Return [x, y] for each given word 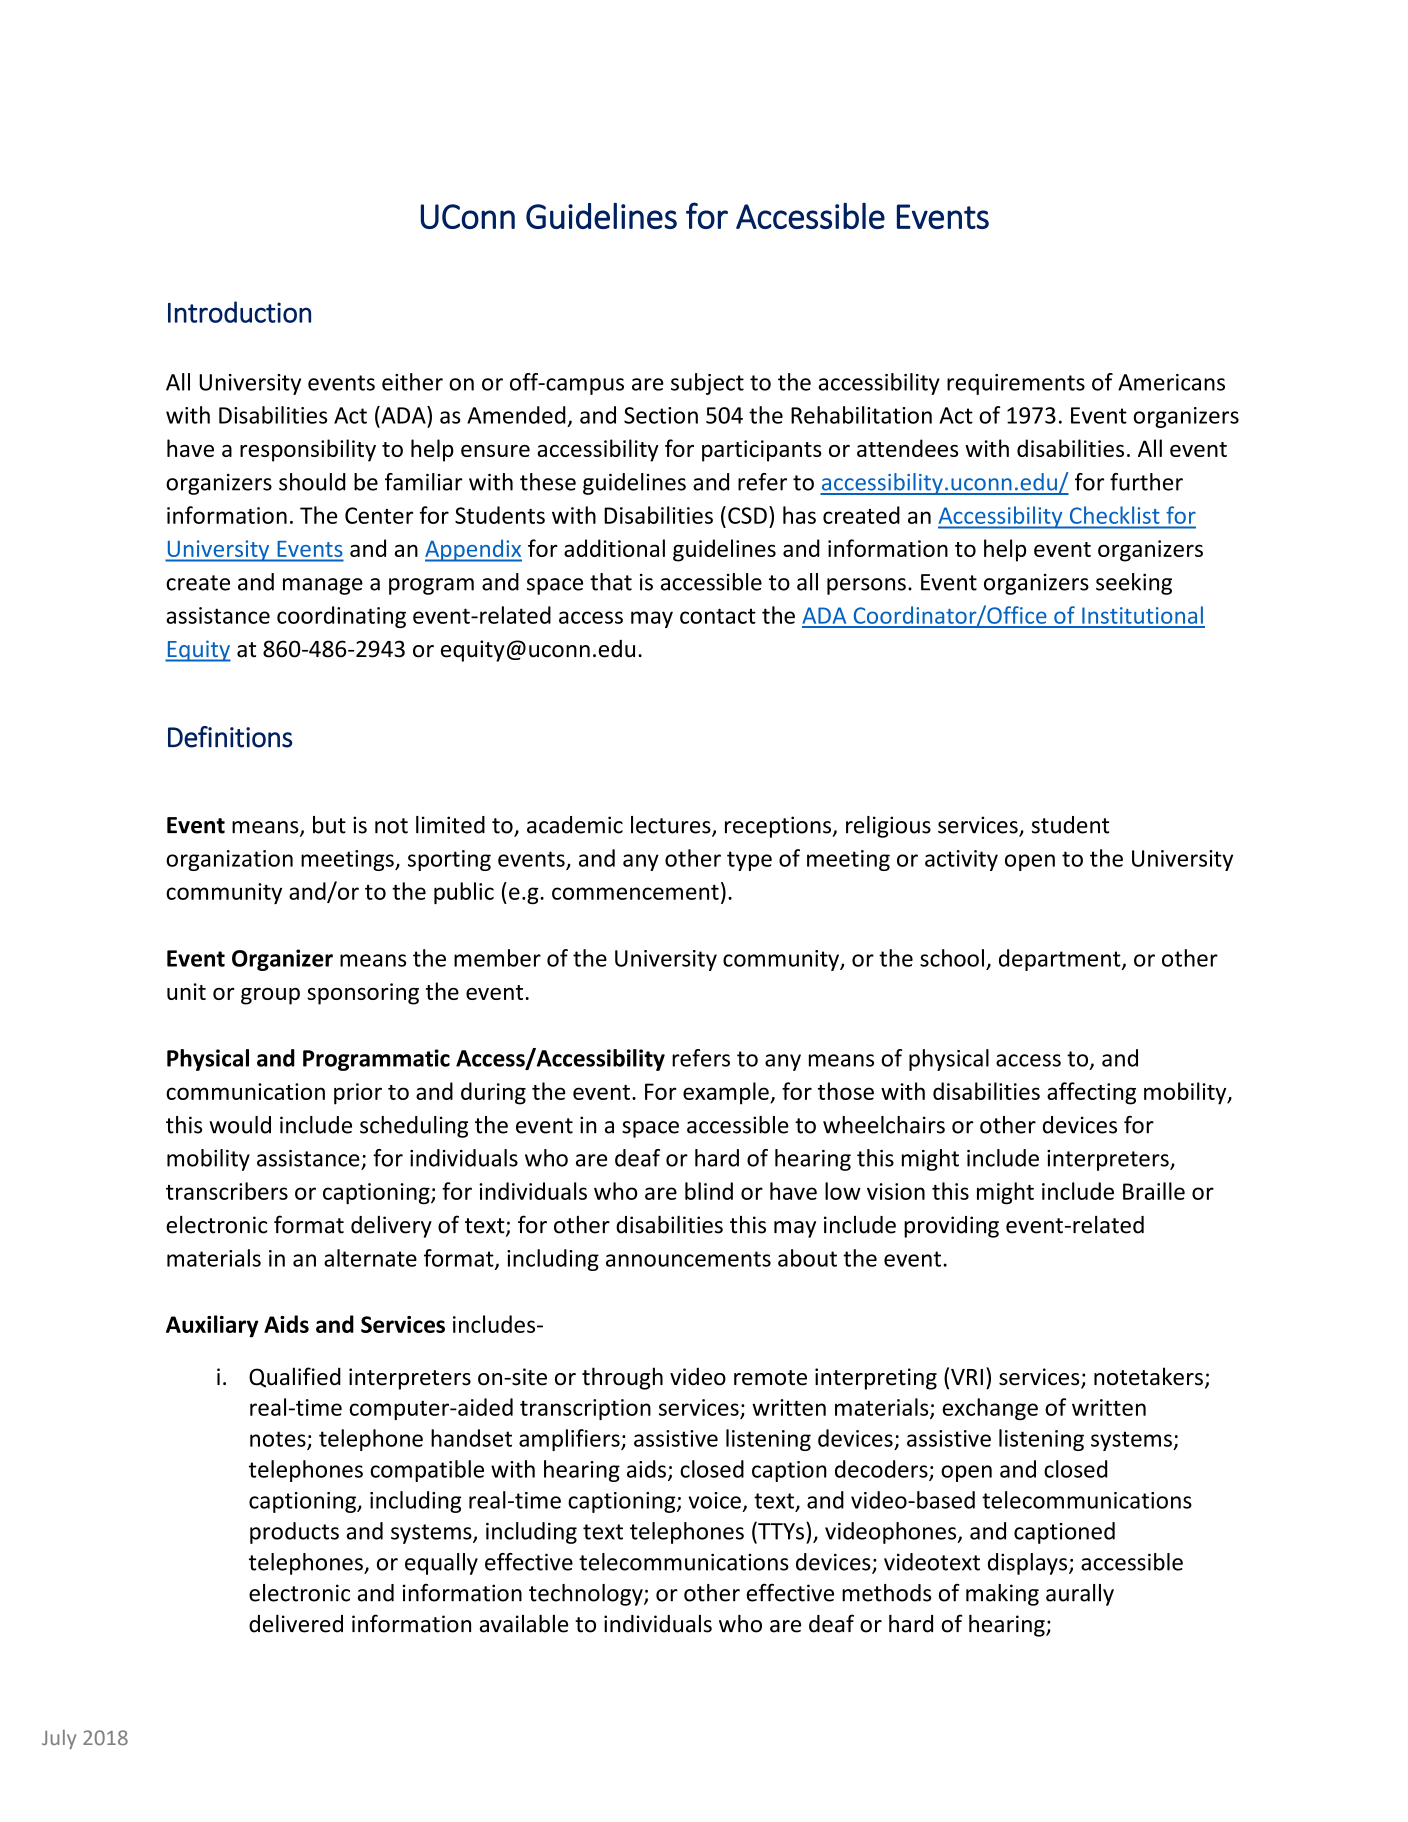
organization [229, 860]
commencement [635, 892]
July [59, 1739]
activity [961, 860]
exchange [990, 1409]
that [611, 582]
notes [279, 1440]
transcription [585, 1409]
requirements [1016, 384]
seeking [1134, 584]
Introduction [239, 312]
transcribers [227, 1191]
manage [323, 586]
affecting [1091, 1093]
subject [707, 384]
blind [709, 1191]
